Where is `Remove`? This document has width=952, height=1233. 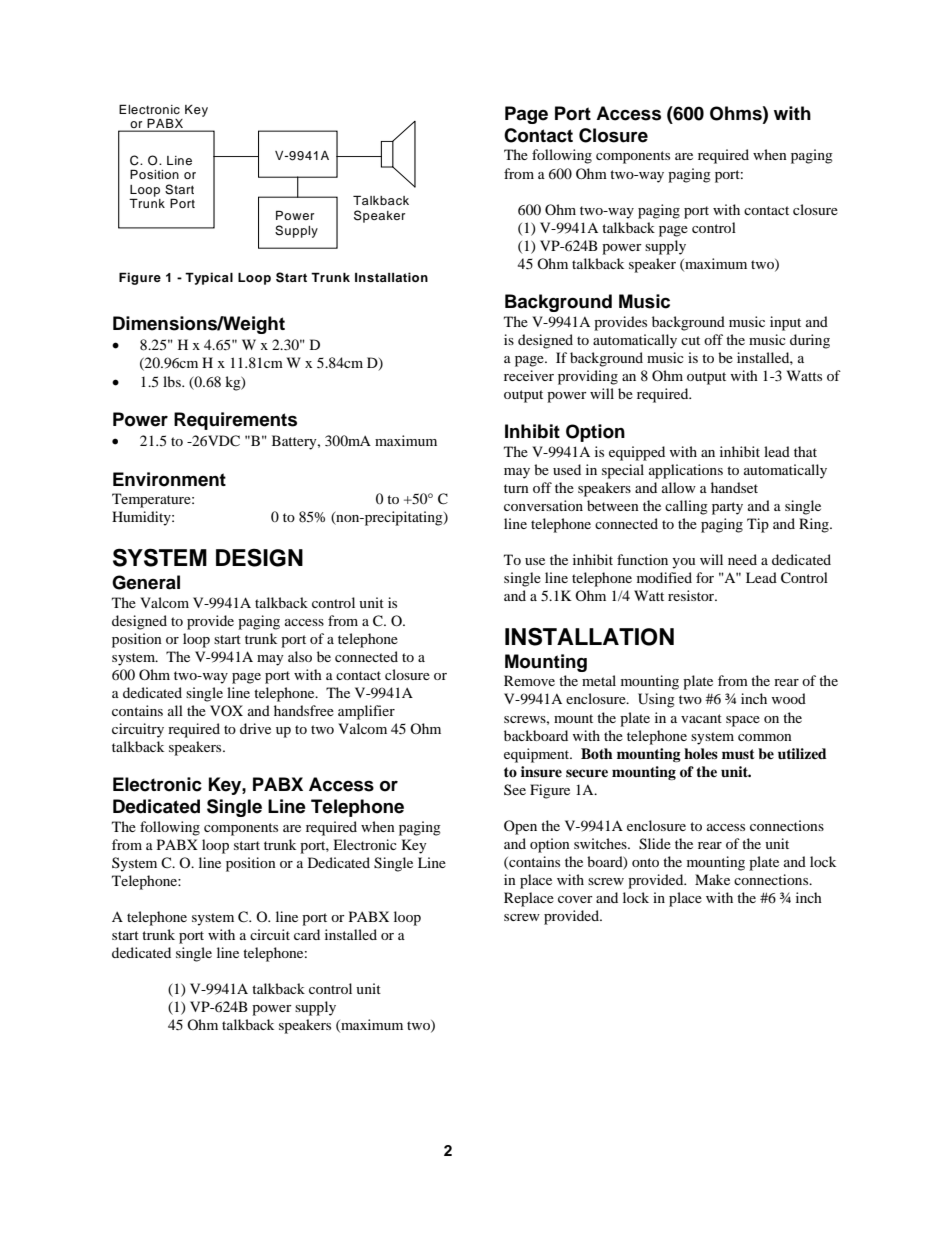 Remove is located at coordinates (529, 680).
